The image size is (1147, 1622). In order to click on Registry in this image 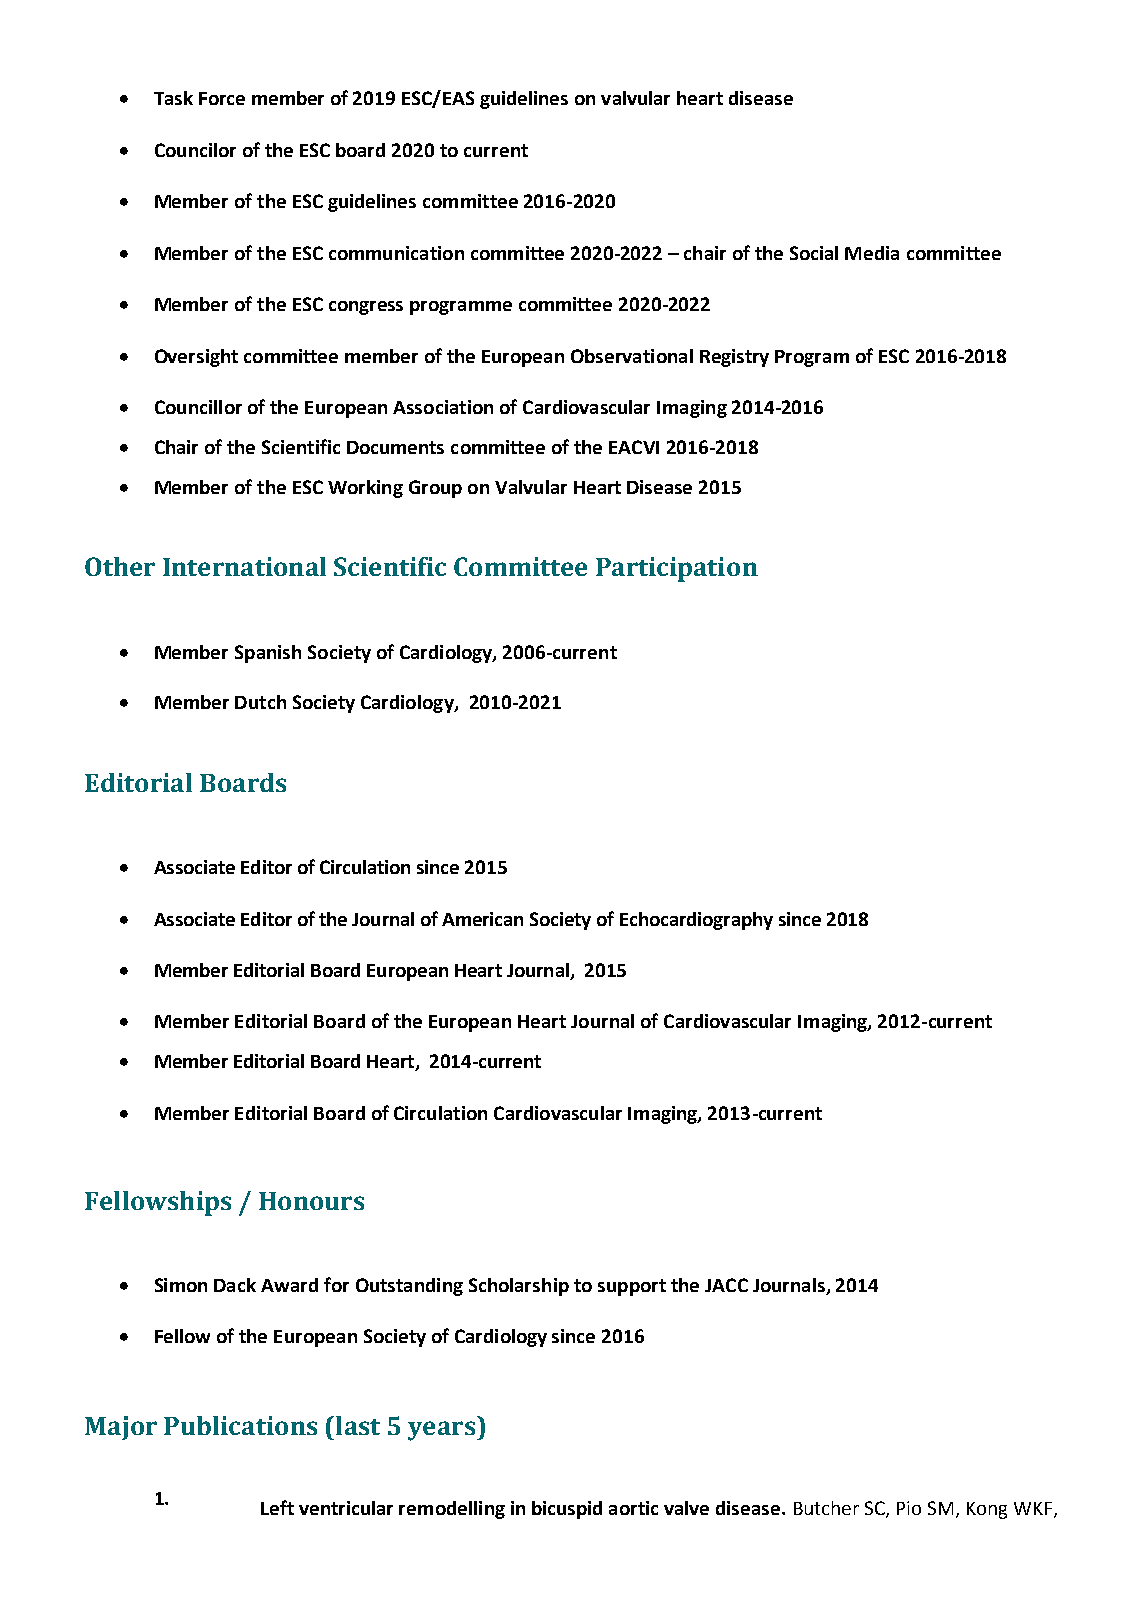, I will do `click(734, 358)`.
